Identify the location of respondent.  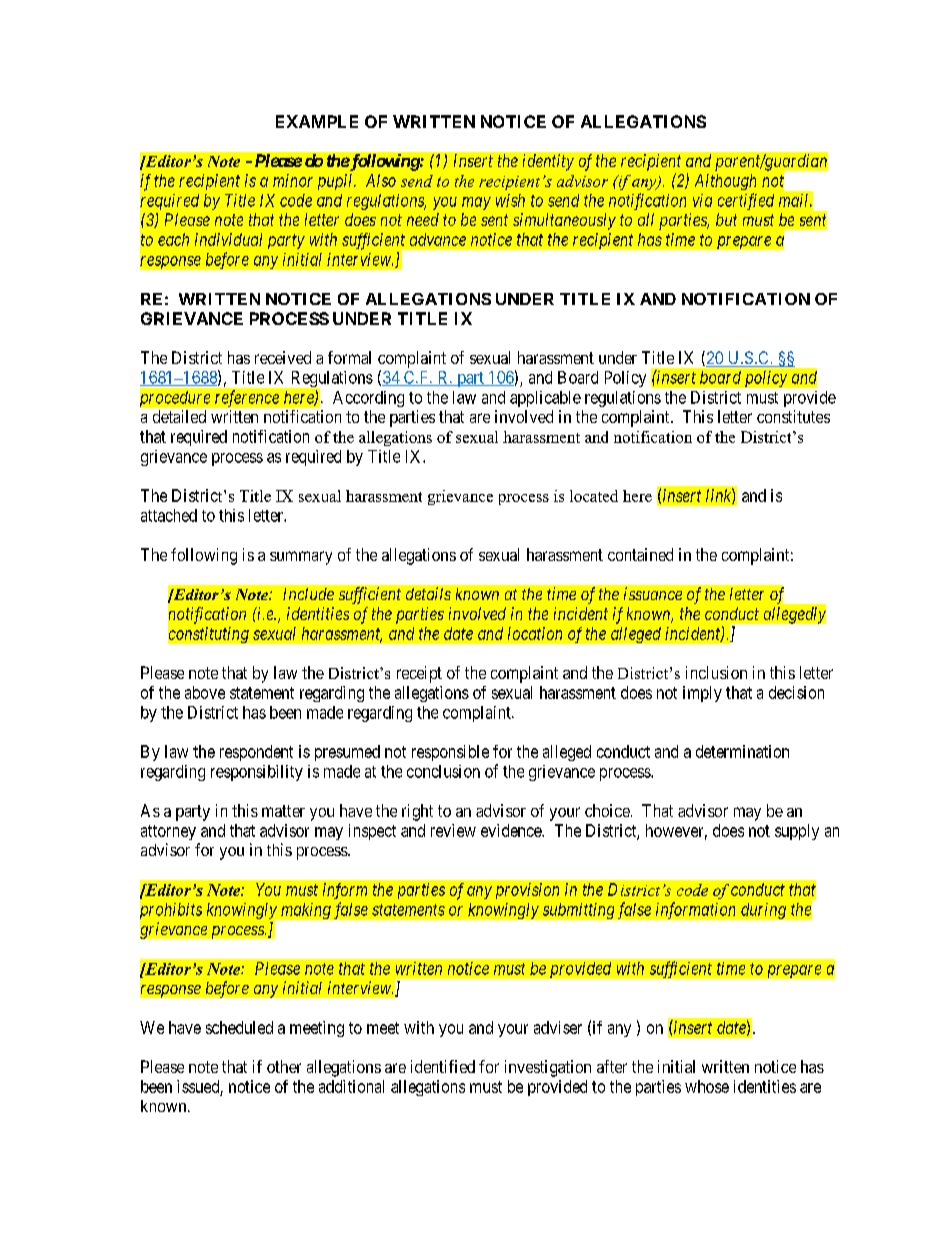
(256, 753).
